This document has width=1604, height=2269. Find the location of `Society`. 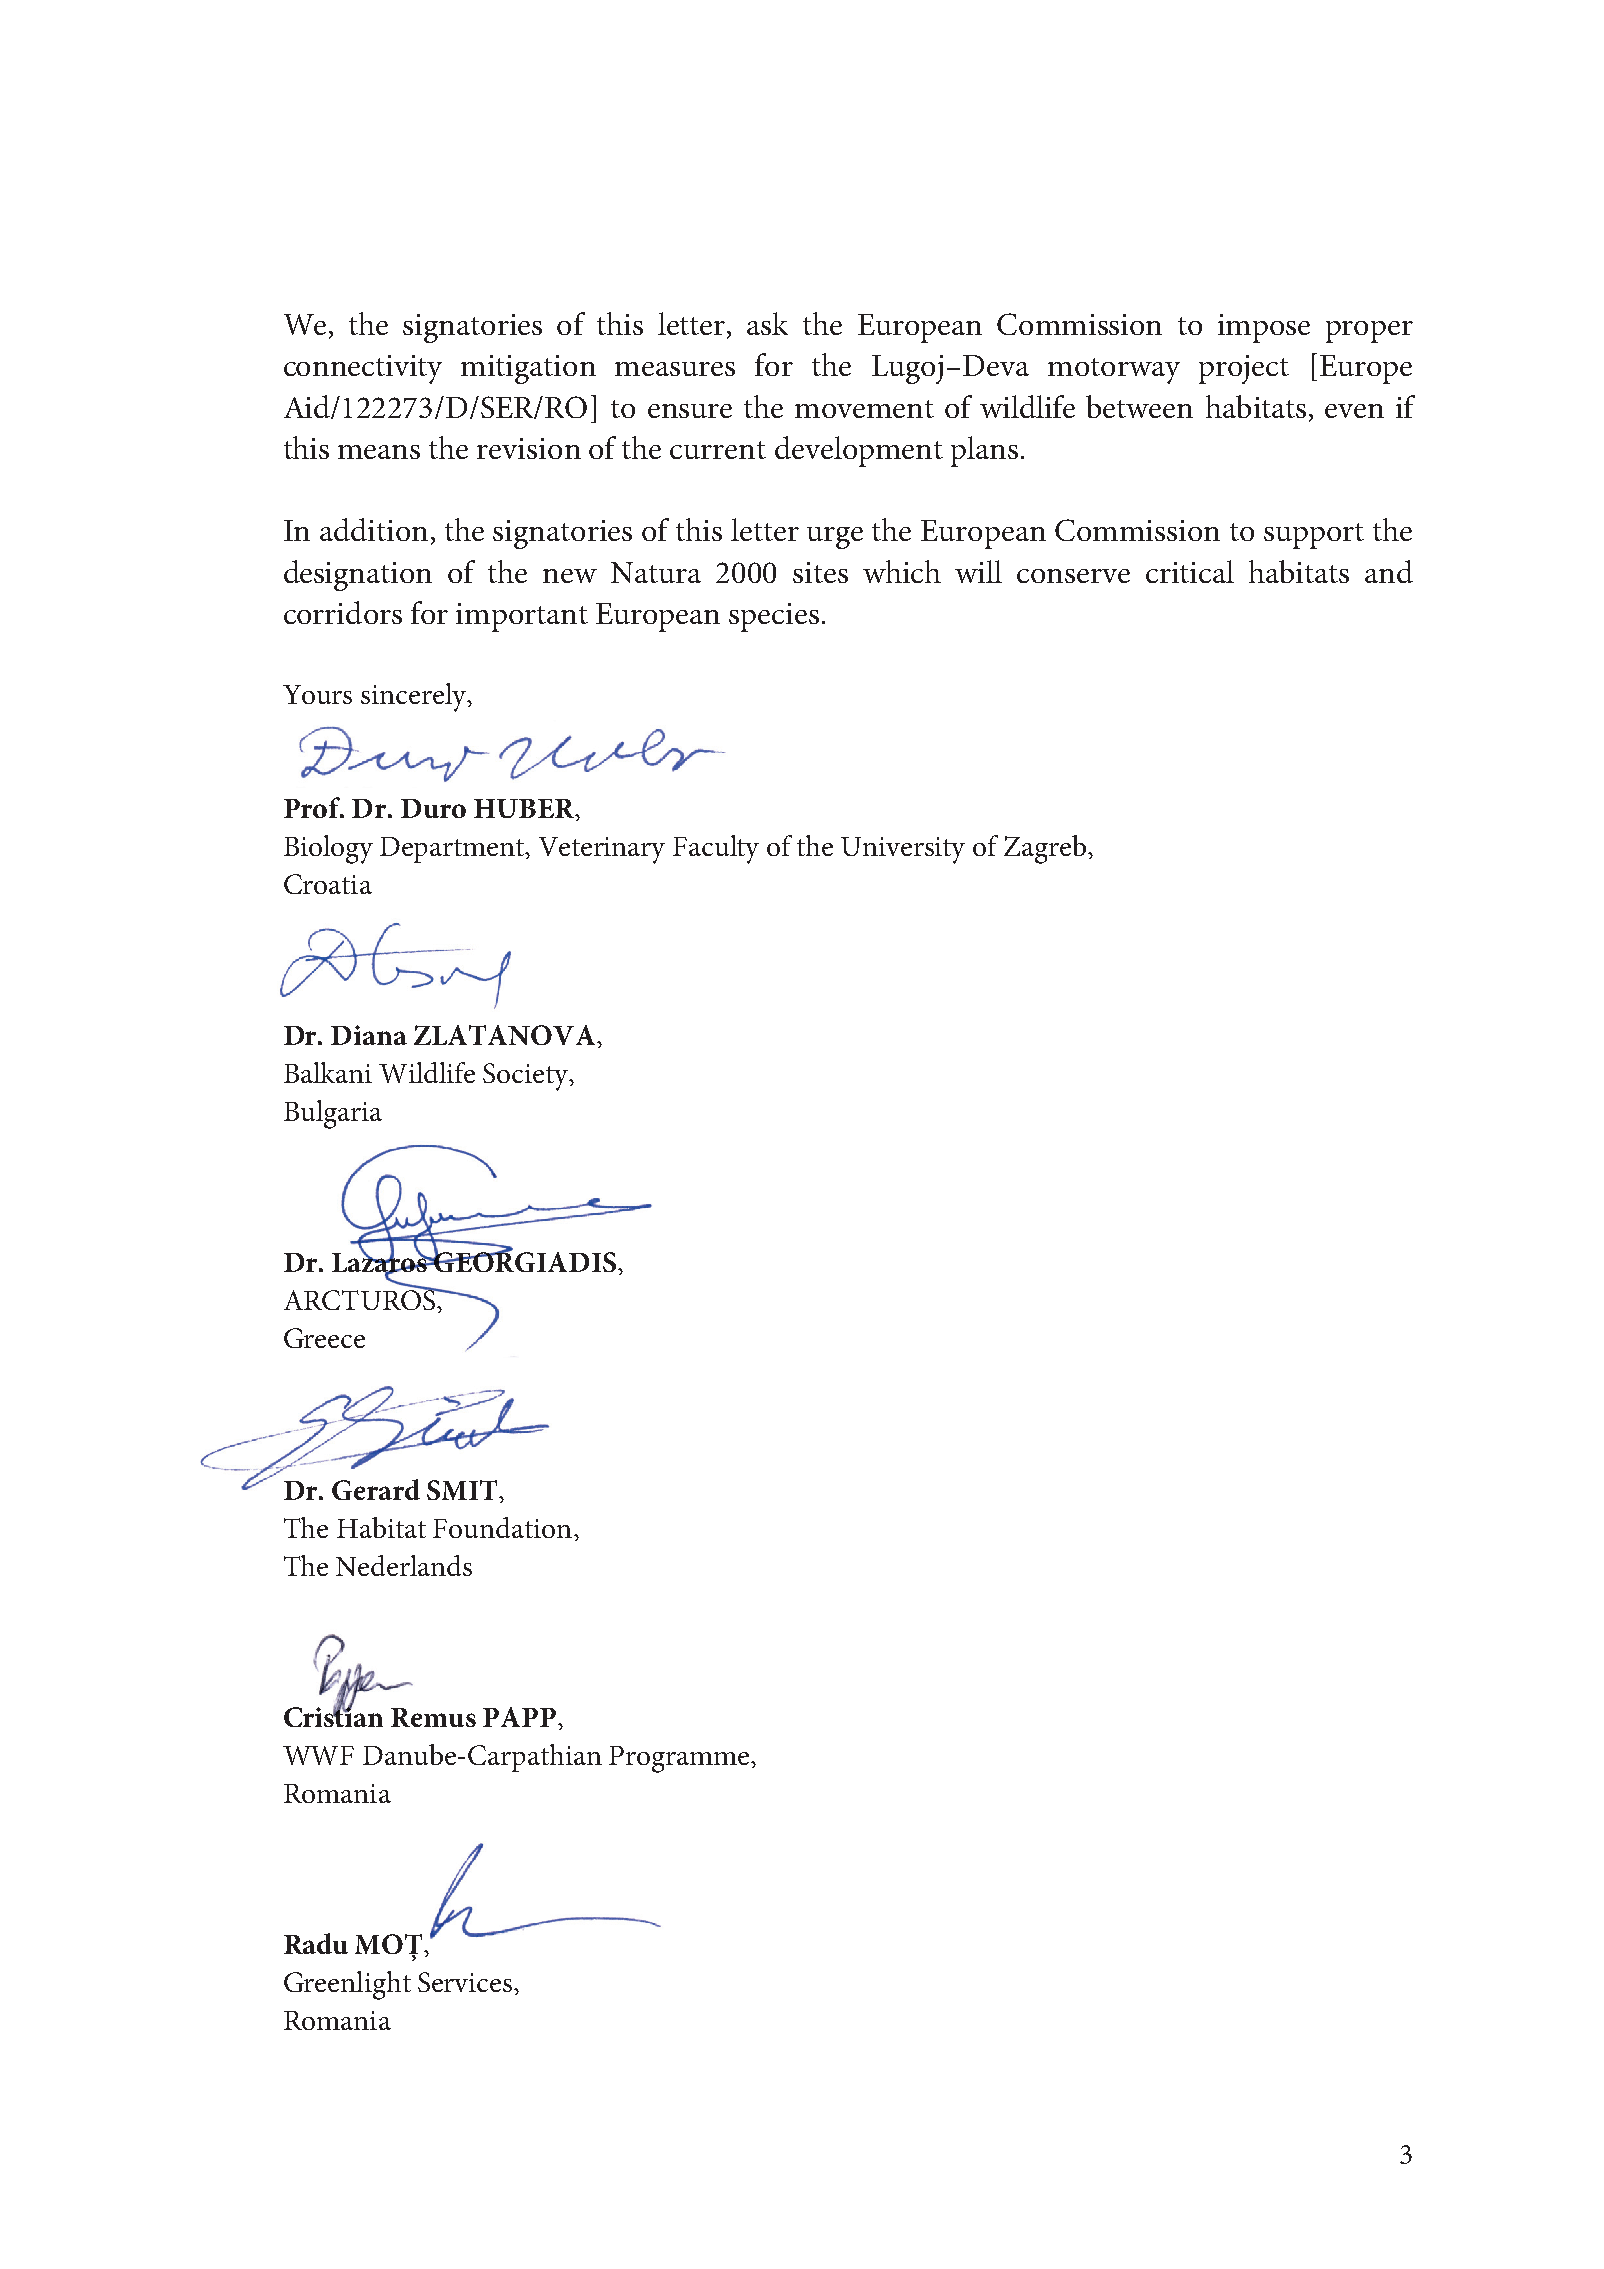

Society is located at coordinates (527, 1077).
